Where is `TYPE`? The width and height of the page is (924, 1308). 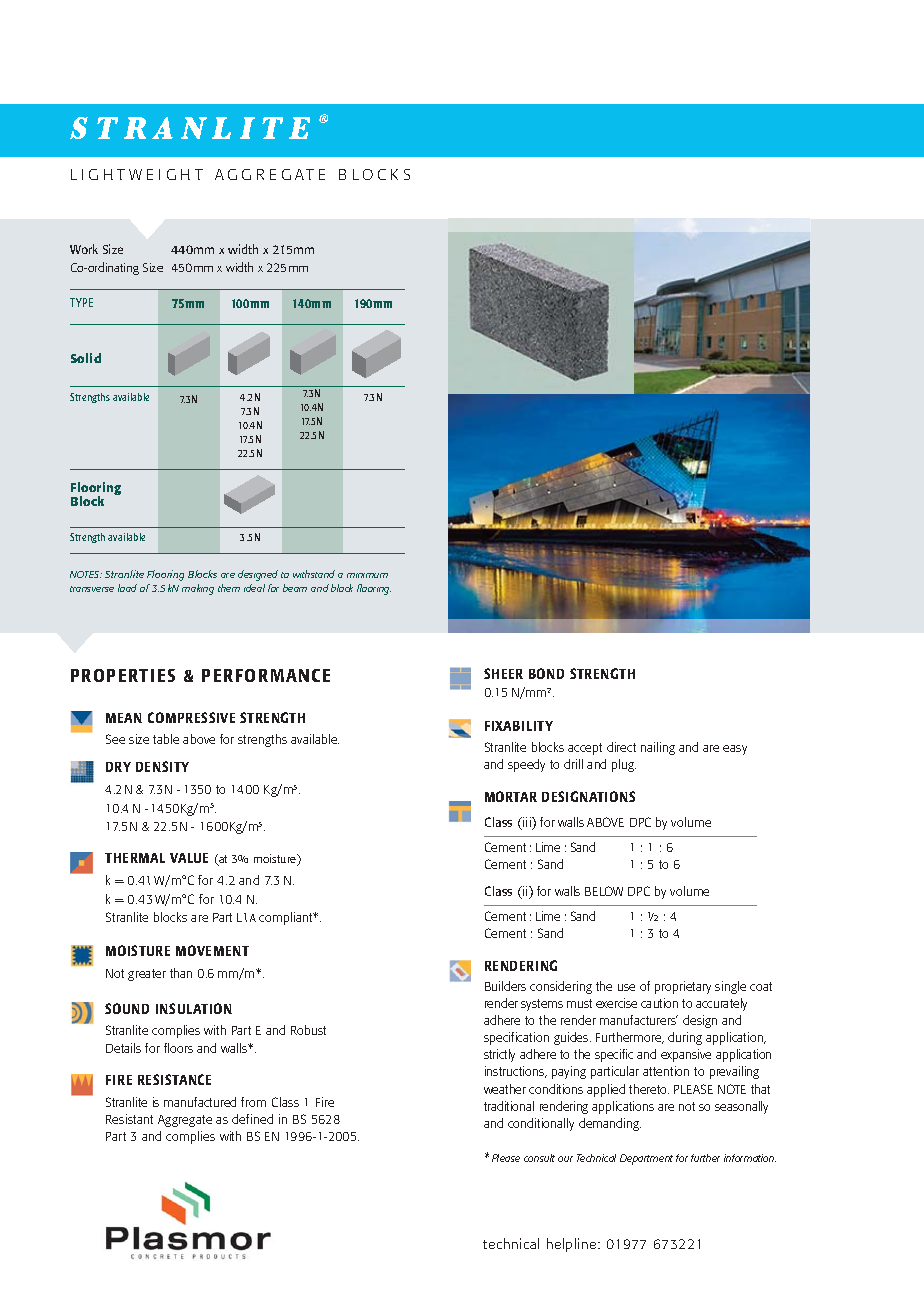
TYPE is located at coordinates (81, 302).
